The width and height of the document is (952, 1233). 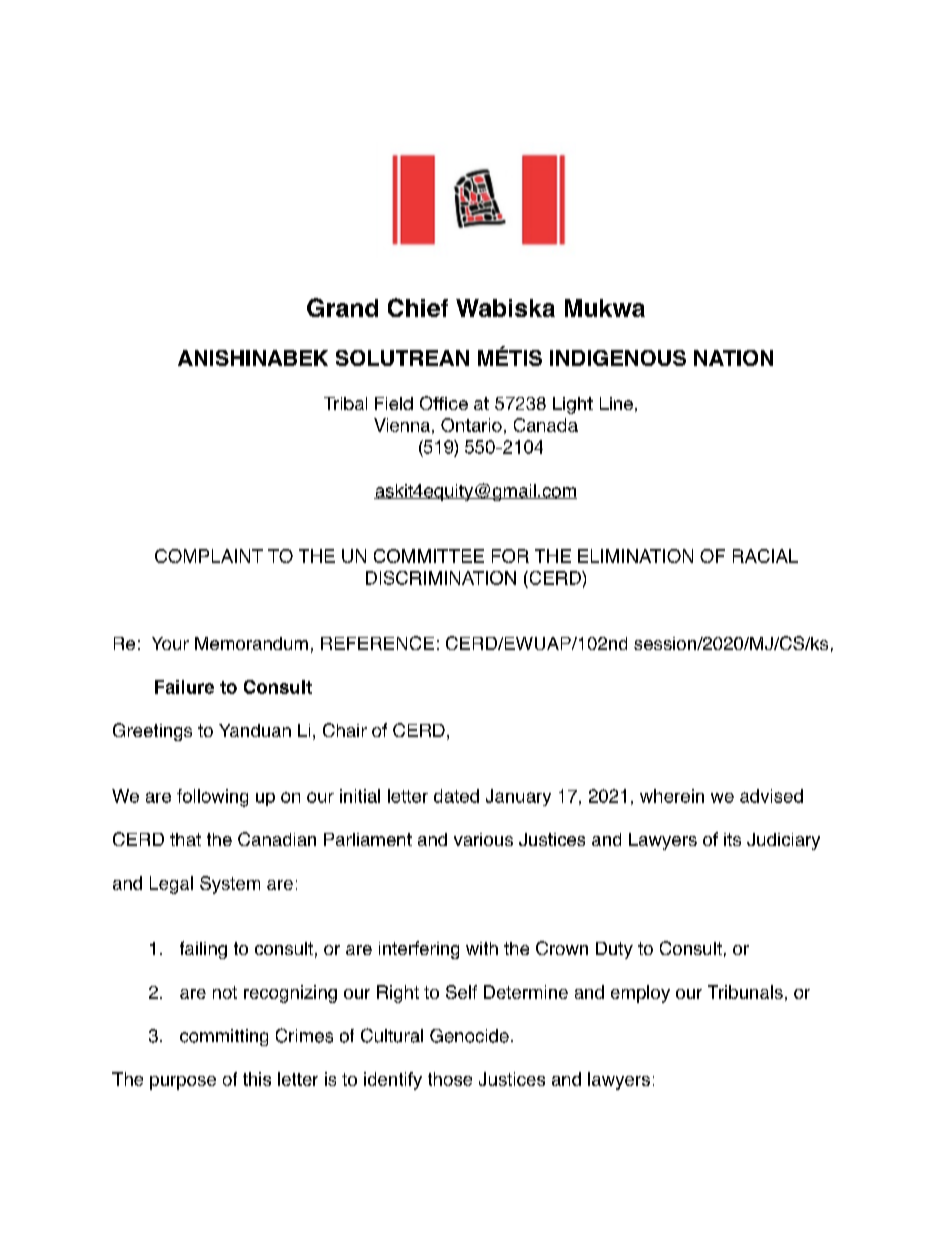 I want to click on INDIGENOUS, so click(x=618, y=358).
